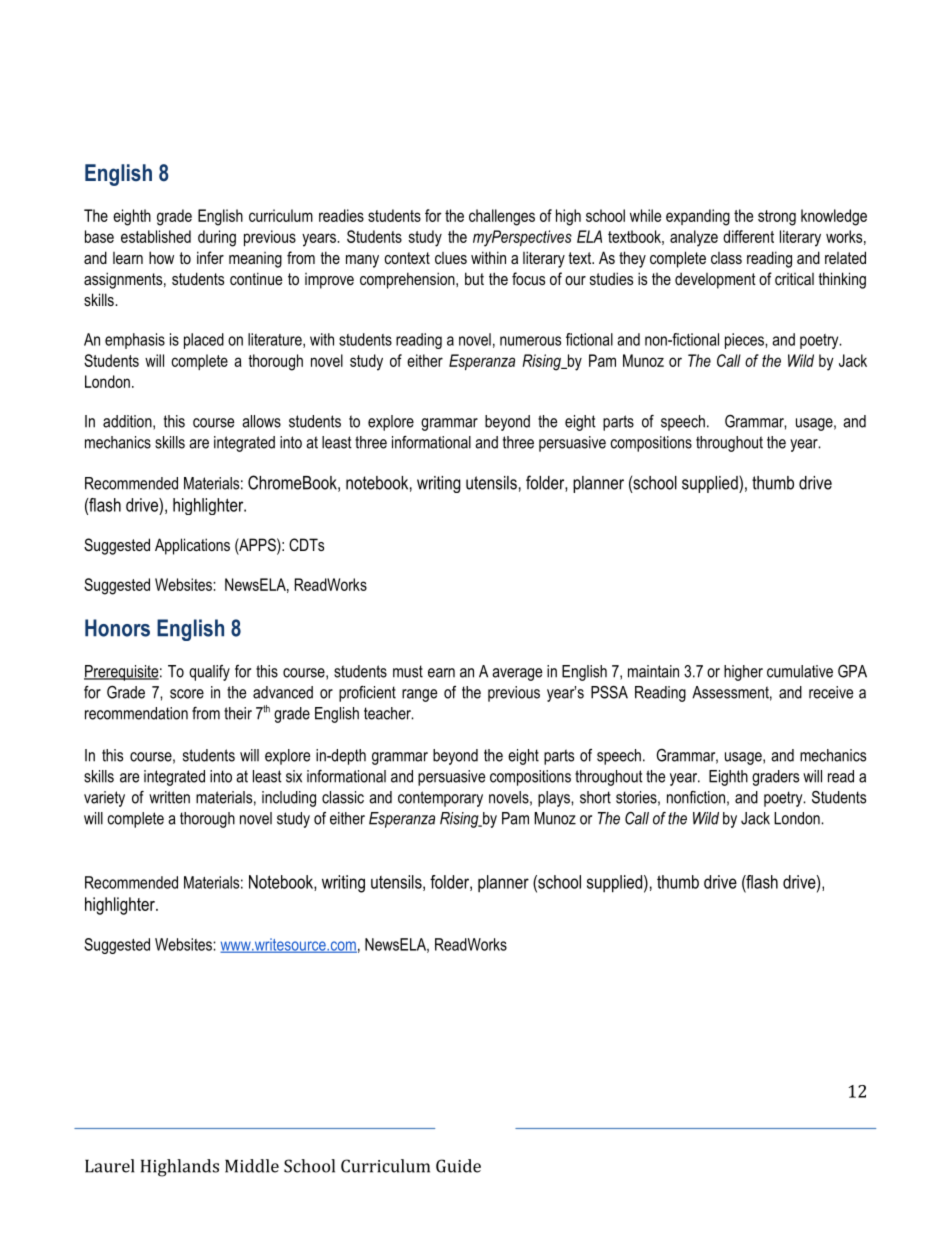 The image size is (952, 1233). Describe the element at coordinates (187, 694) in the screenshot. I see `score` at that location.
